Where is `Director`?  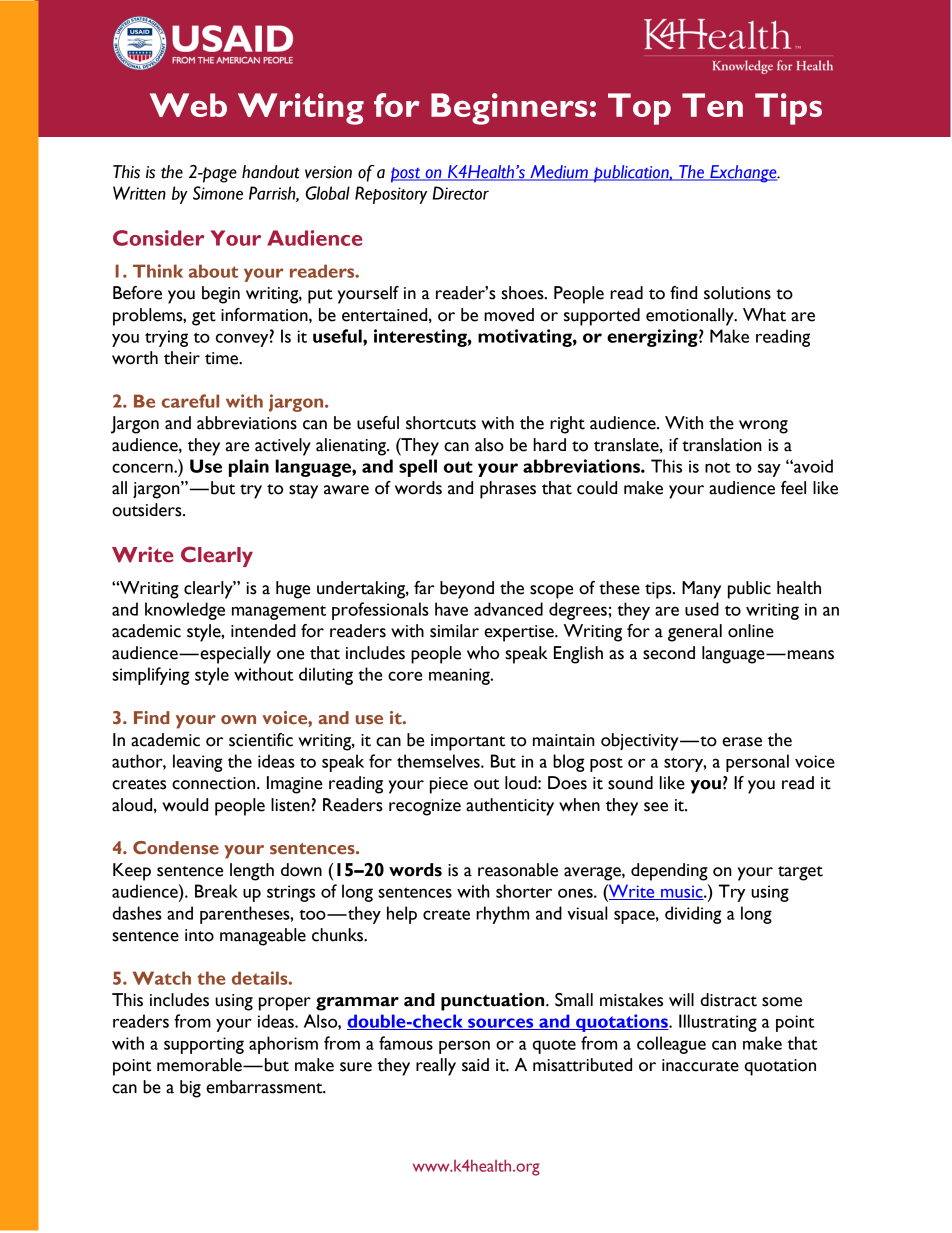
Director is located at coordinates (461, 193).
